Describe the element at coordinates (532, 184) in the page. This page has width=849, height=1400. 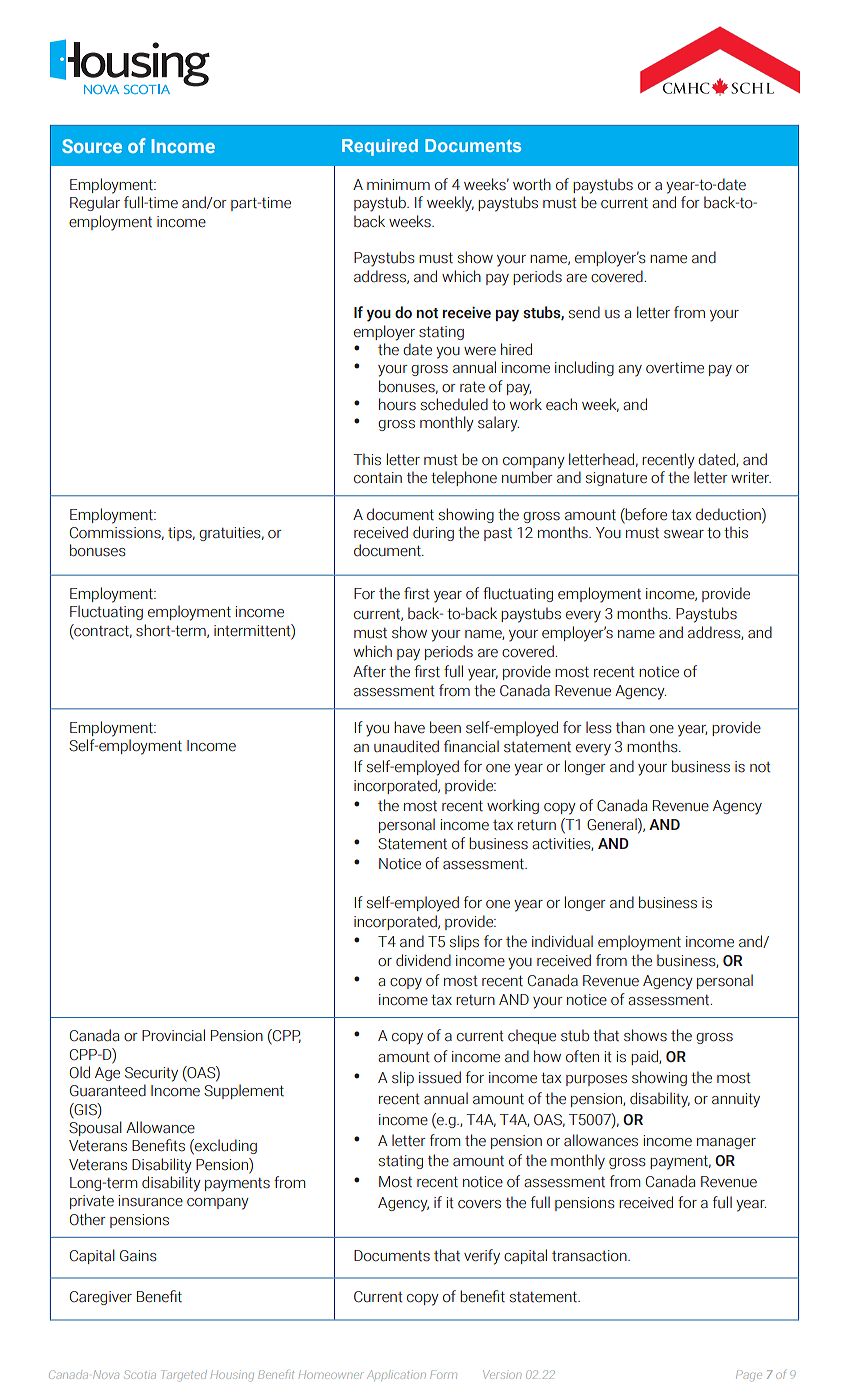
I see `worth` at that location.
